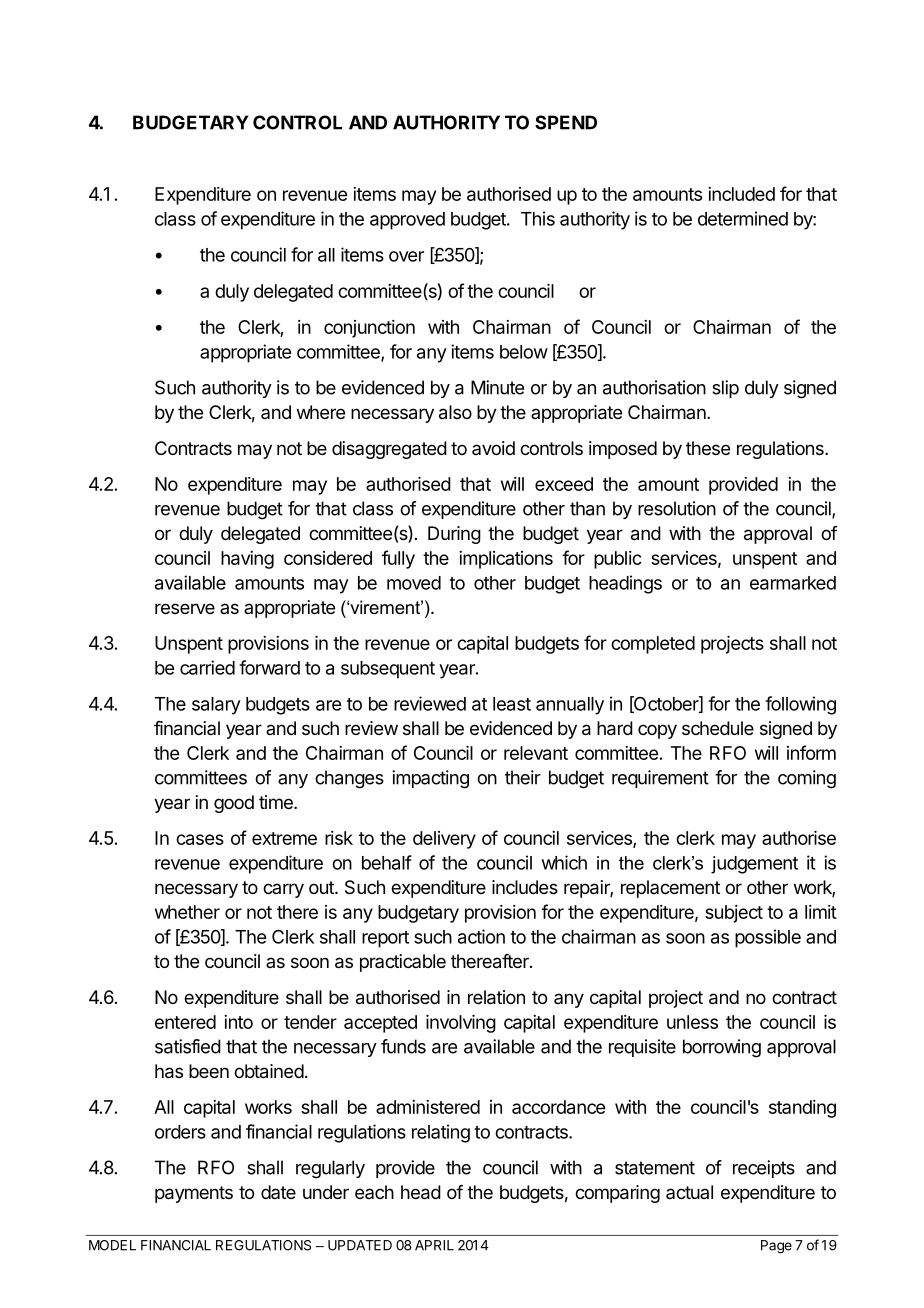 The image size is (924, 1308). What do you see at coordinates (538, 218) in the document?
I see `This` at bounding box center [538, 218].
